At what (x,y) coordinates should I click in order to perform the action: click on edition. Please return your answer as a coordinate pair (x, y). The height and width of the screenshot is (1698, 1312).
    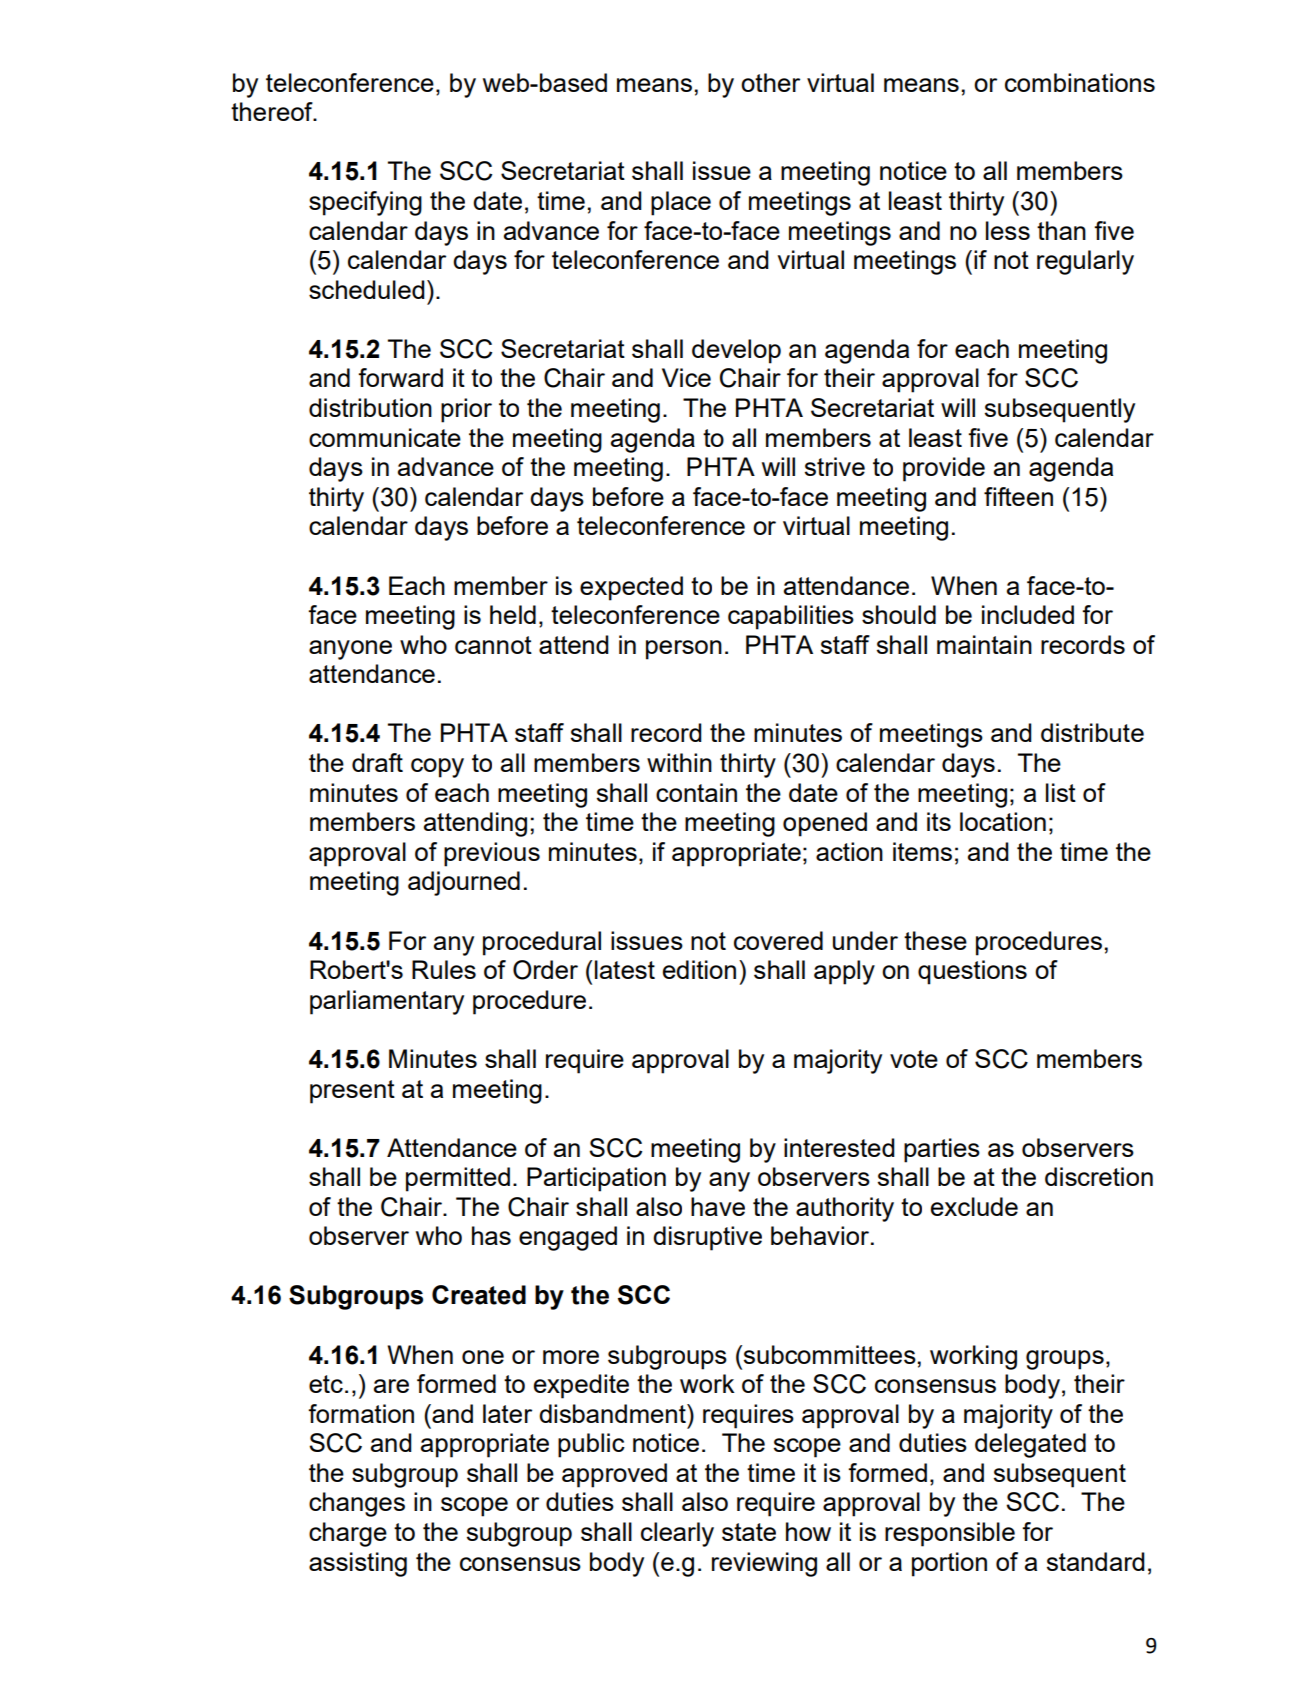
    Looking at the image, I should click on (699, 969).
